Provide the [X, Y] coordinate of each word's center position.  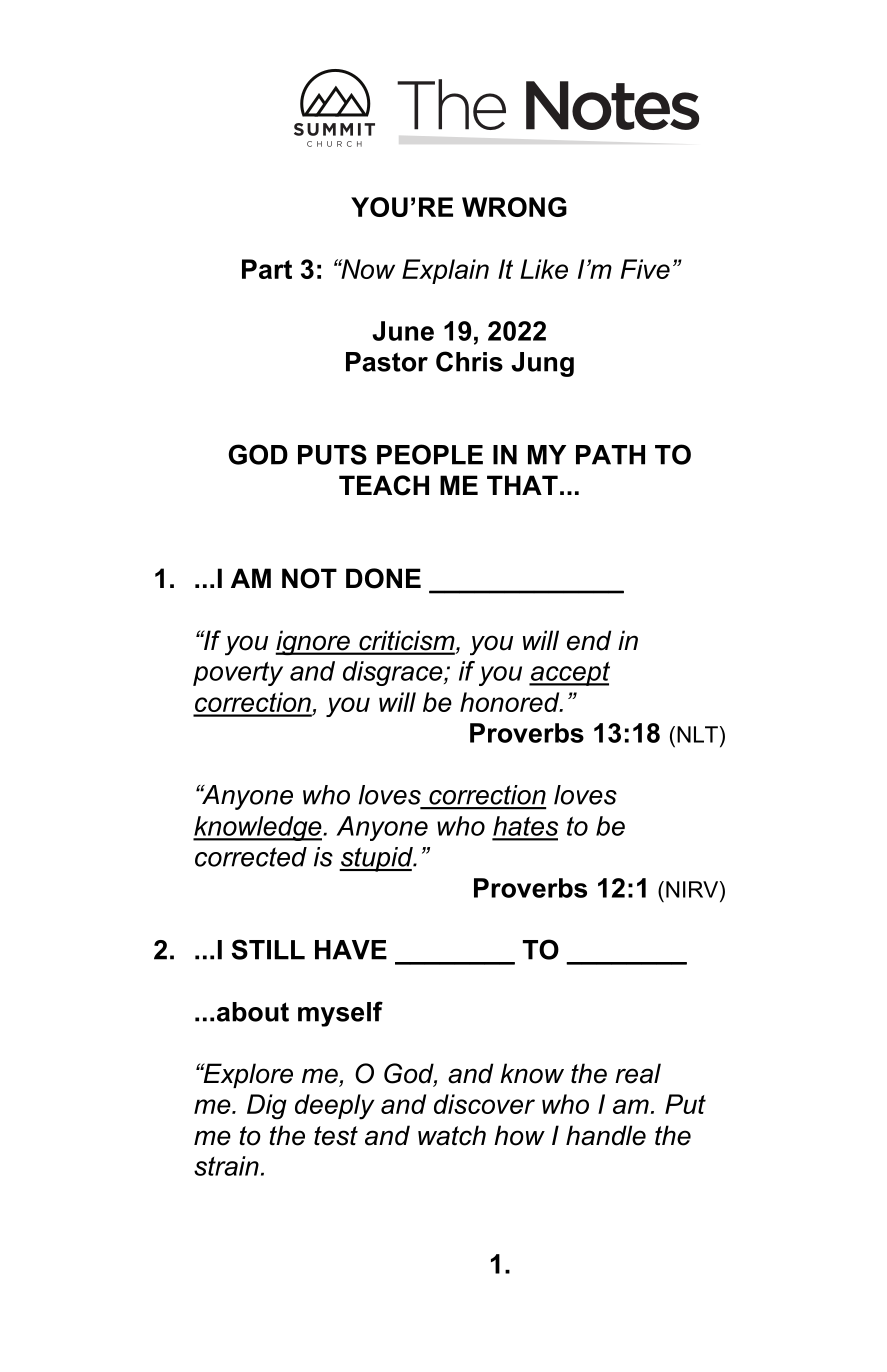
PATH [610, 455]
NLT [697, 734]
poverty [238, 674]
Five [645, 269]
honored [511, 702]
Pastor [387, 362]
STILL [268, 949]
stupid [377, 859]
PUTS [332, 454]
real [638, 1073]
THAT [522, 485]
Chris [469, 361]
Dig [267, 1107]
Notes [612, 105]
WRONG [514, 207]
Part [267, 269]
